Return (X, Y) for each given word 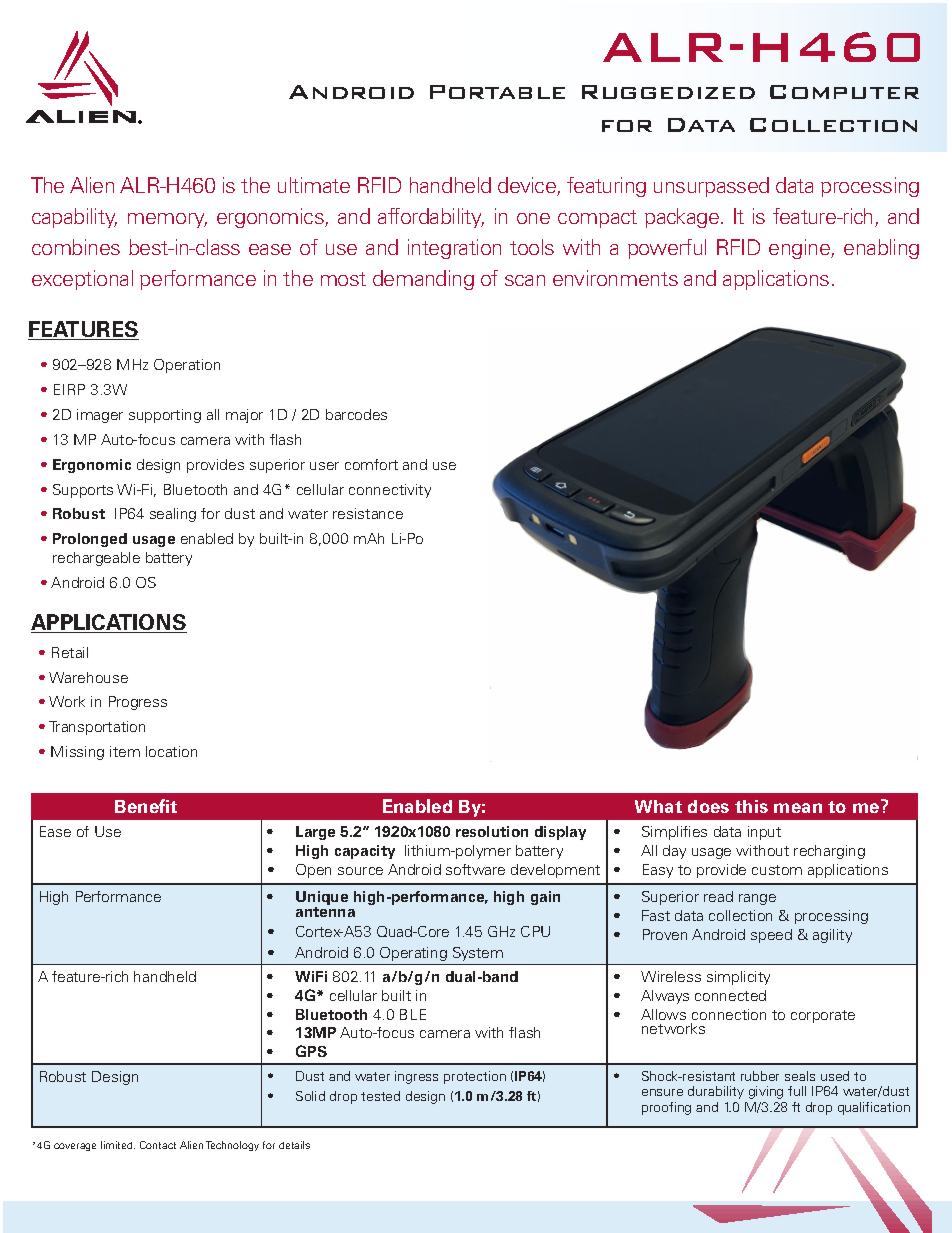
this (751, 806)
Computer (844, 92)
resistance (368, 513)
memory (167, 220)
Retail (70, 652)
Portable (497, 92)
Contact (158, 1145)
